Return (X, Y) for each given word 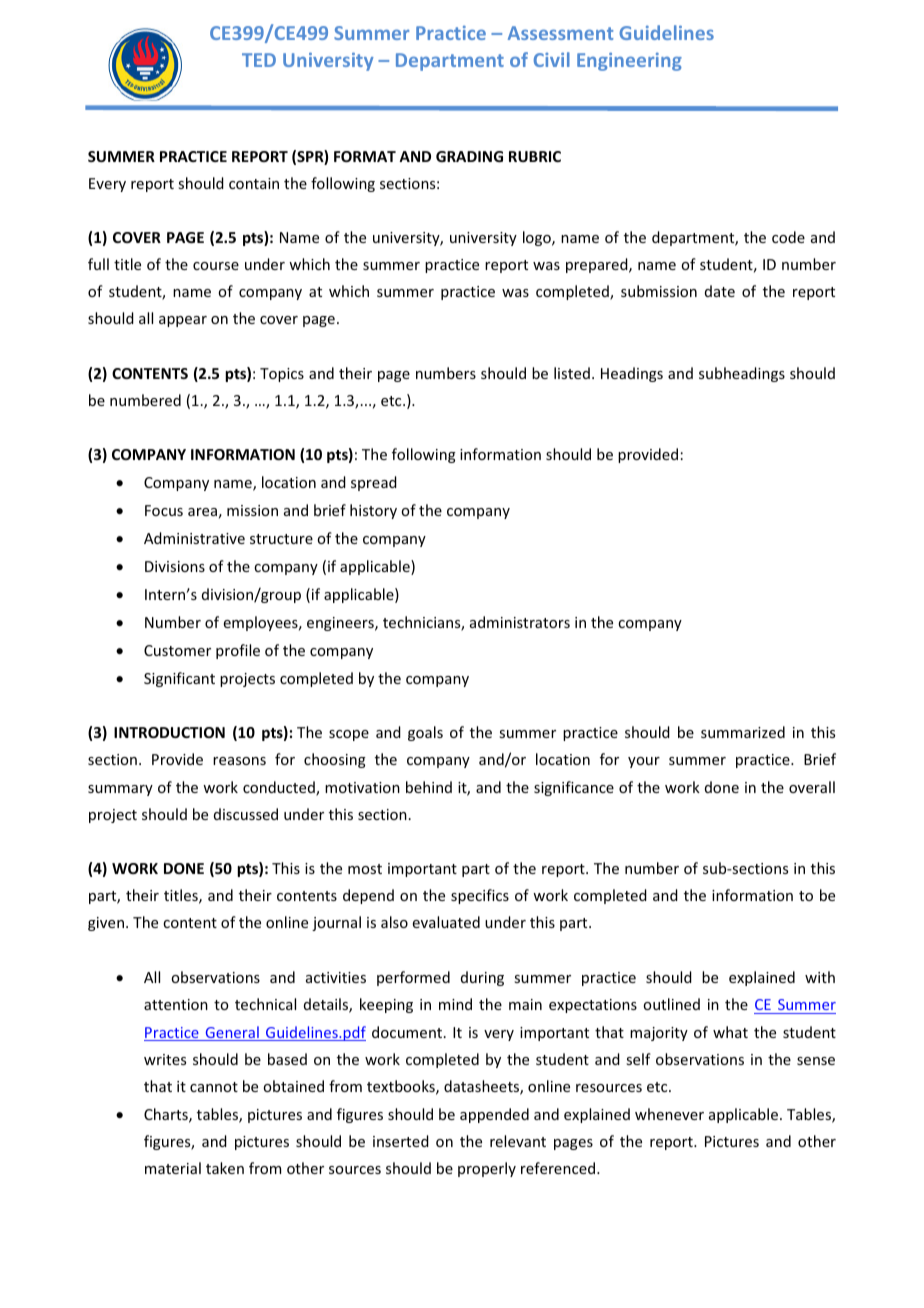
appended (494, 1115)
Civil (552, 59)
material (173, 1168)
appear (183, 321)
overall (812, 787)
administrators (520, 622)
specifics (480, 896)
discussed (246, 814)
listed (572, 373)
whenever (669, 1114)
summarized (743, 732)
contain (254, 183)
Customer (177, 650)
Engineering (629, 62)
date (720, 291)
